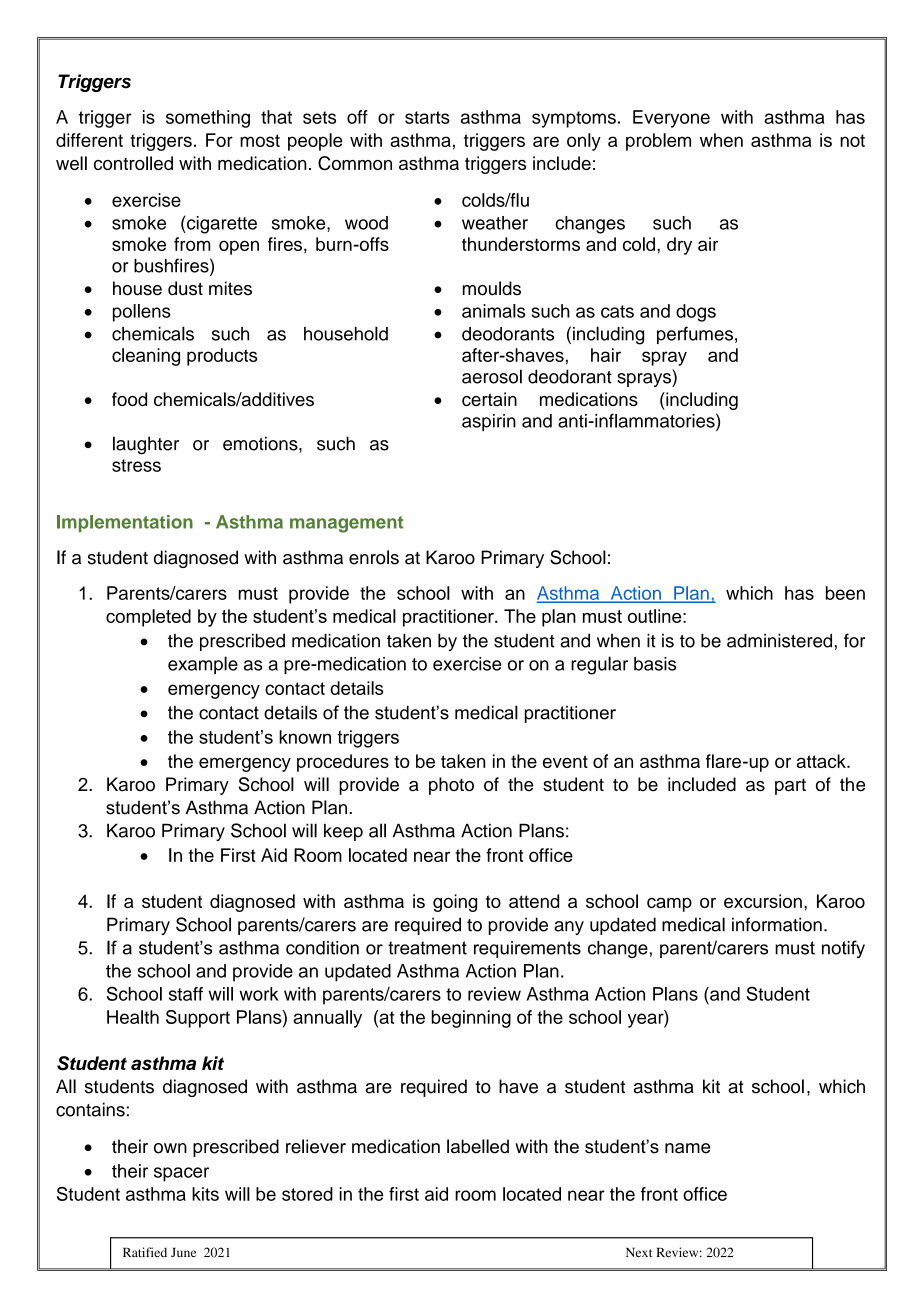 The width and height of the page is (924, 1308). I want to click on example, so click(203, 665).
